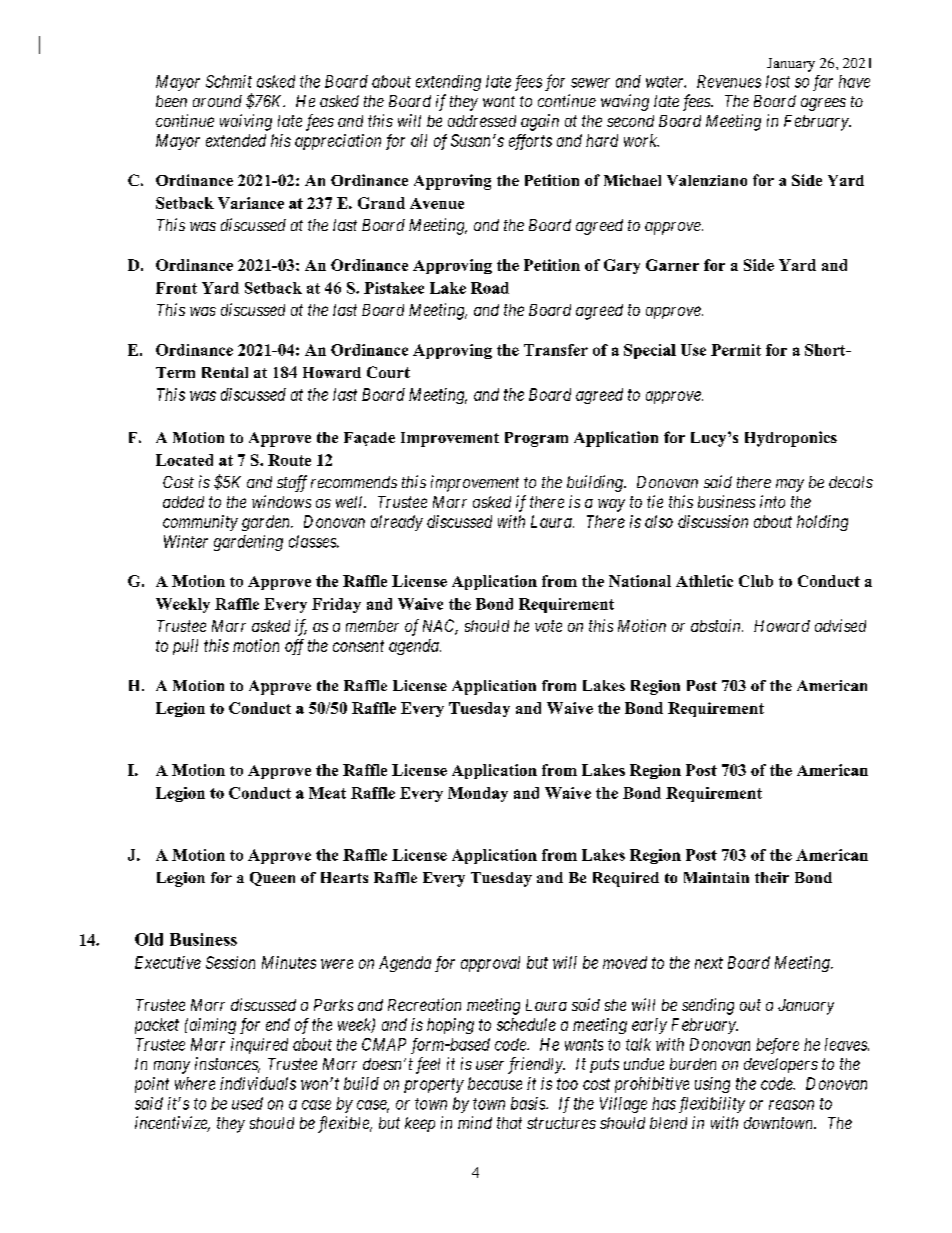 The height and width of the screenshot is (1233, 952). I want to click on lost, so click(778, 81).
